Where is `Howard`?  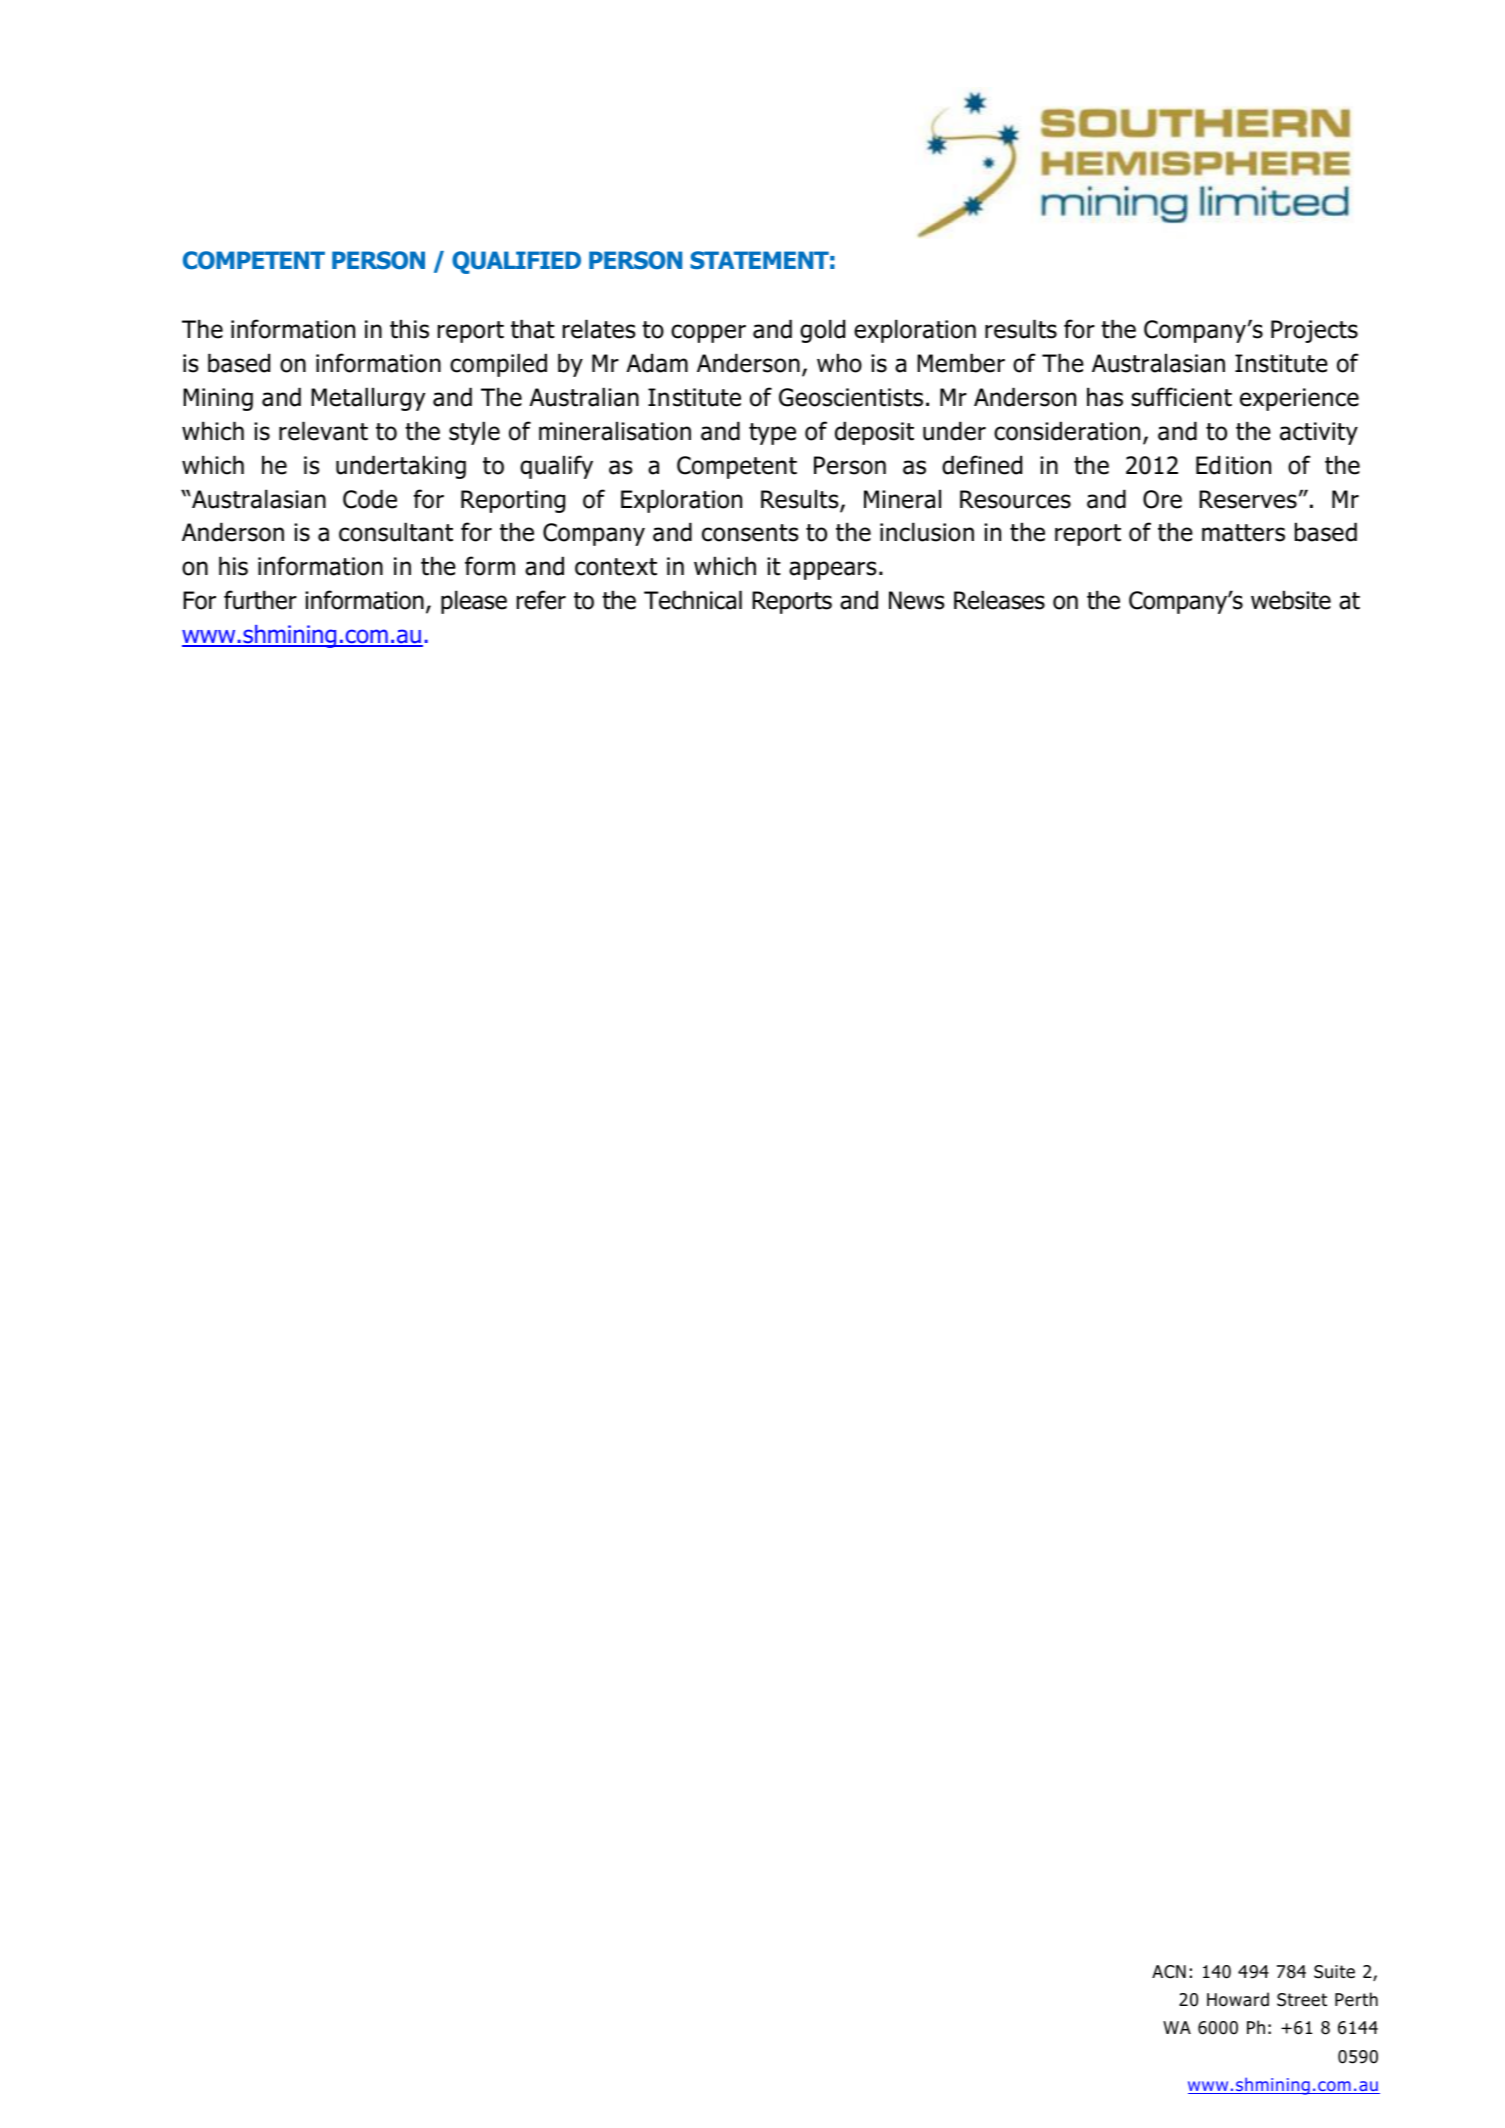 Howard is located at coordinates (1238, 1999).
